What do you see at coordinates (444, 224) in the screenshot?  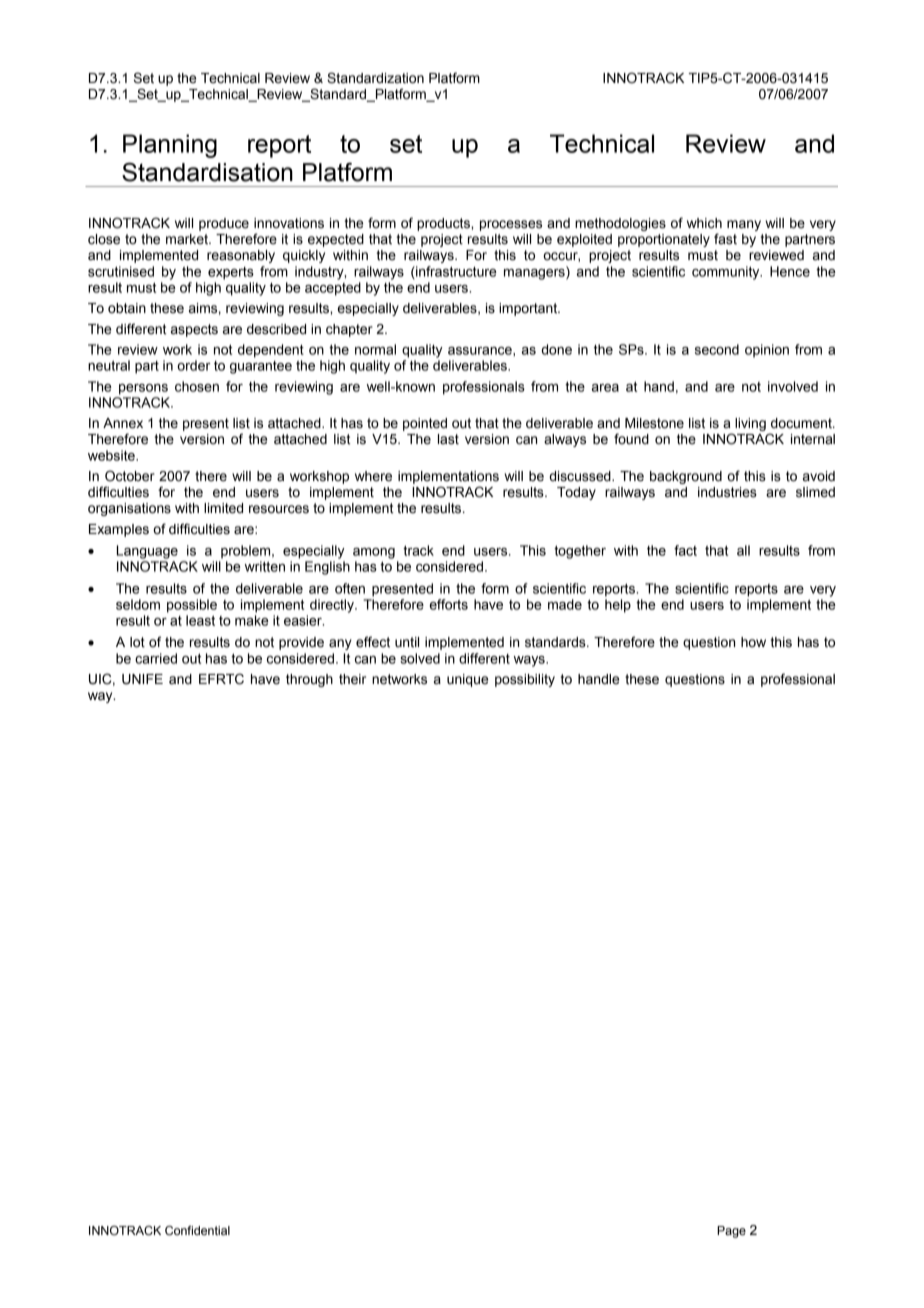 I see `products` at bounding box center [444, 224].
